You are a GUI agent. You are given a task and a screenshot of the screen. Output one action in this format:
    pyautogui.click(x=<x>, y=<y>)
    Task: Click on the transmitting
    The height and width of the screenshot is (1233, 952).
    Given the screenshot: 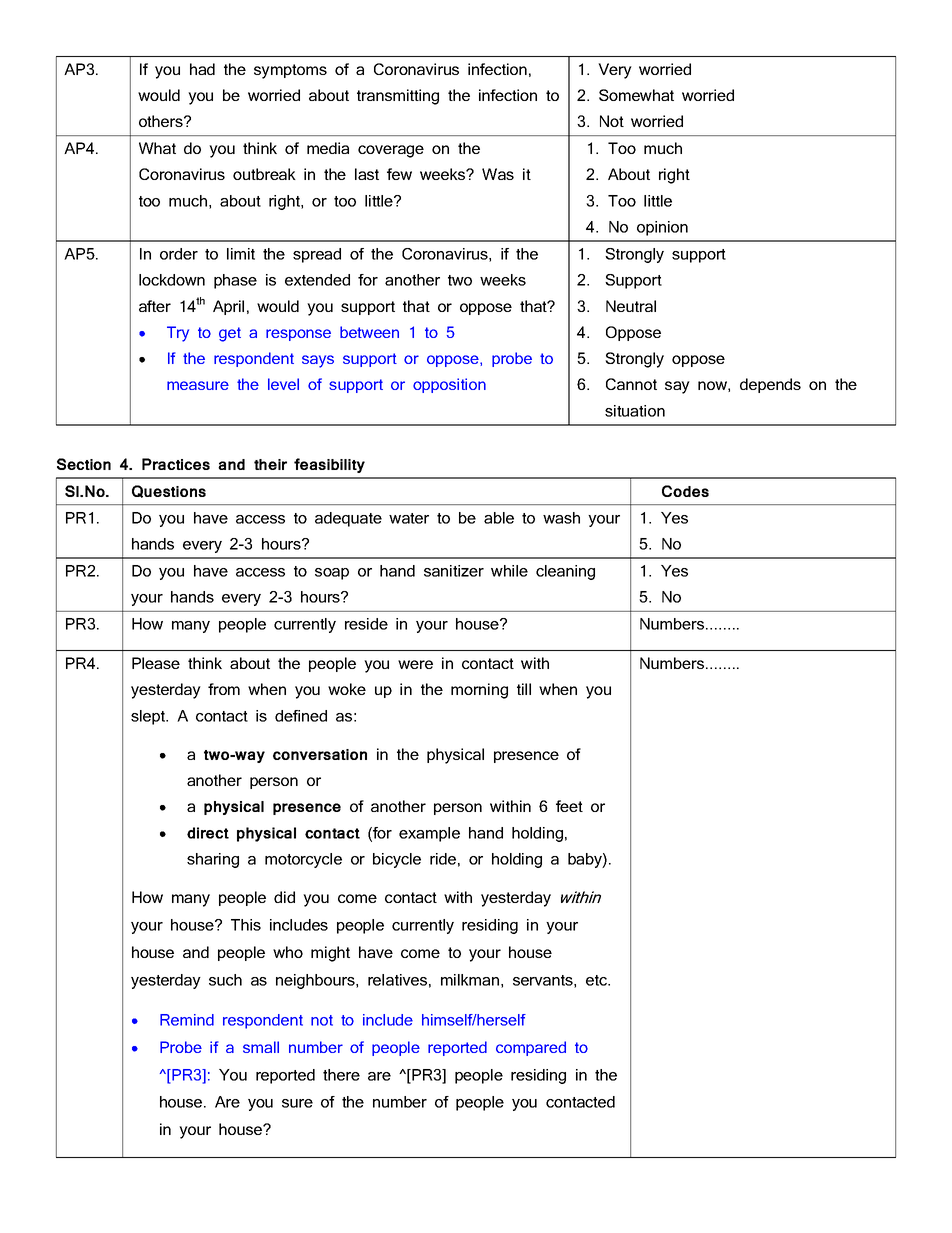 What is the action you would take?
    pyautogui.click(x=398, y=97)
